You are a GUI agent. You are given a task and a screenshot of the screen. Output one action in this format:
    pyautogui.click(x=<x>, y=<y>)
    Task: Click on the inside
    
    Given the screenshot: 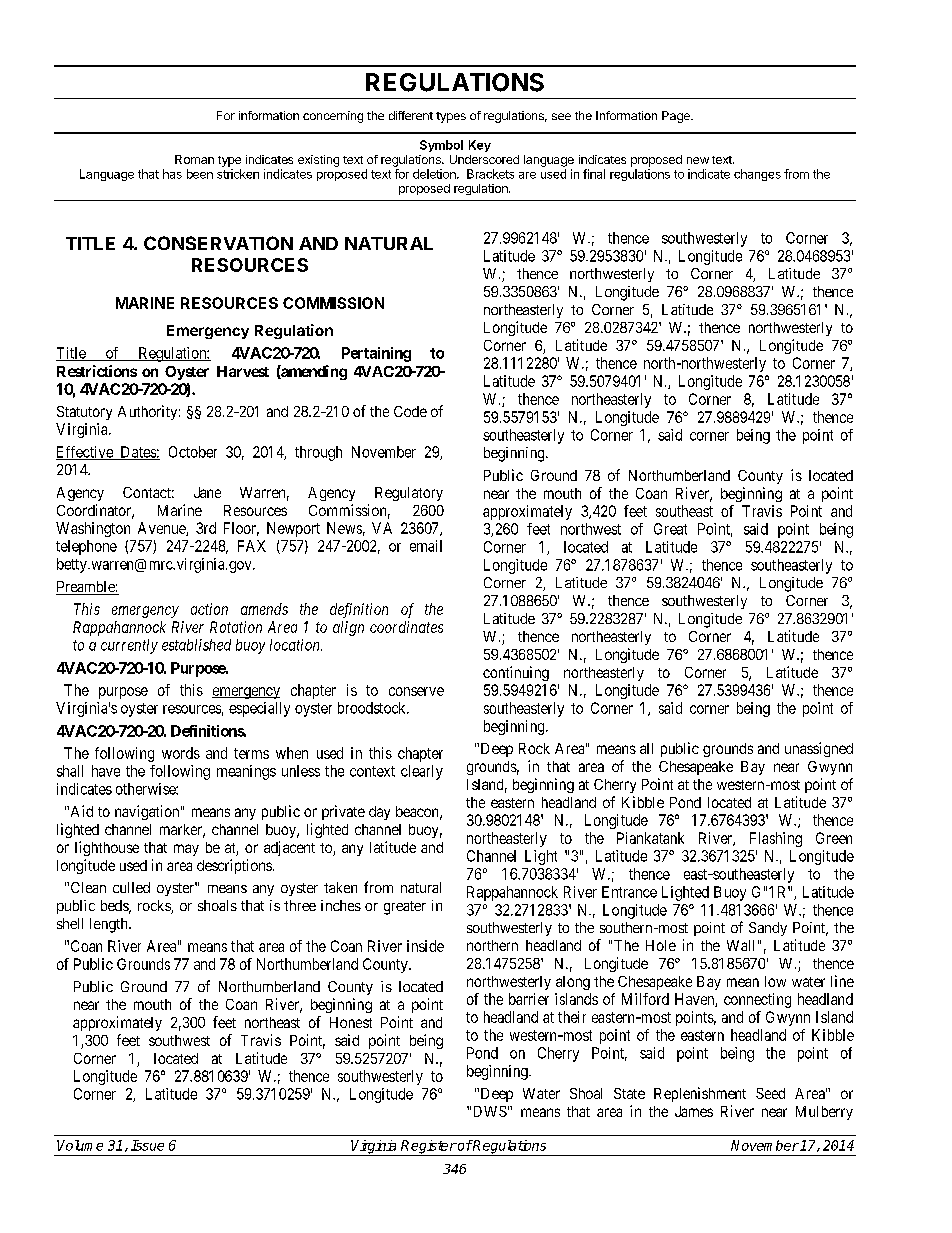 What is the action you would take?
    pyautogui.click(x=425, y=946)
